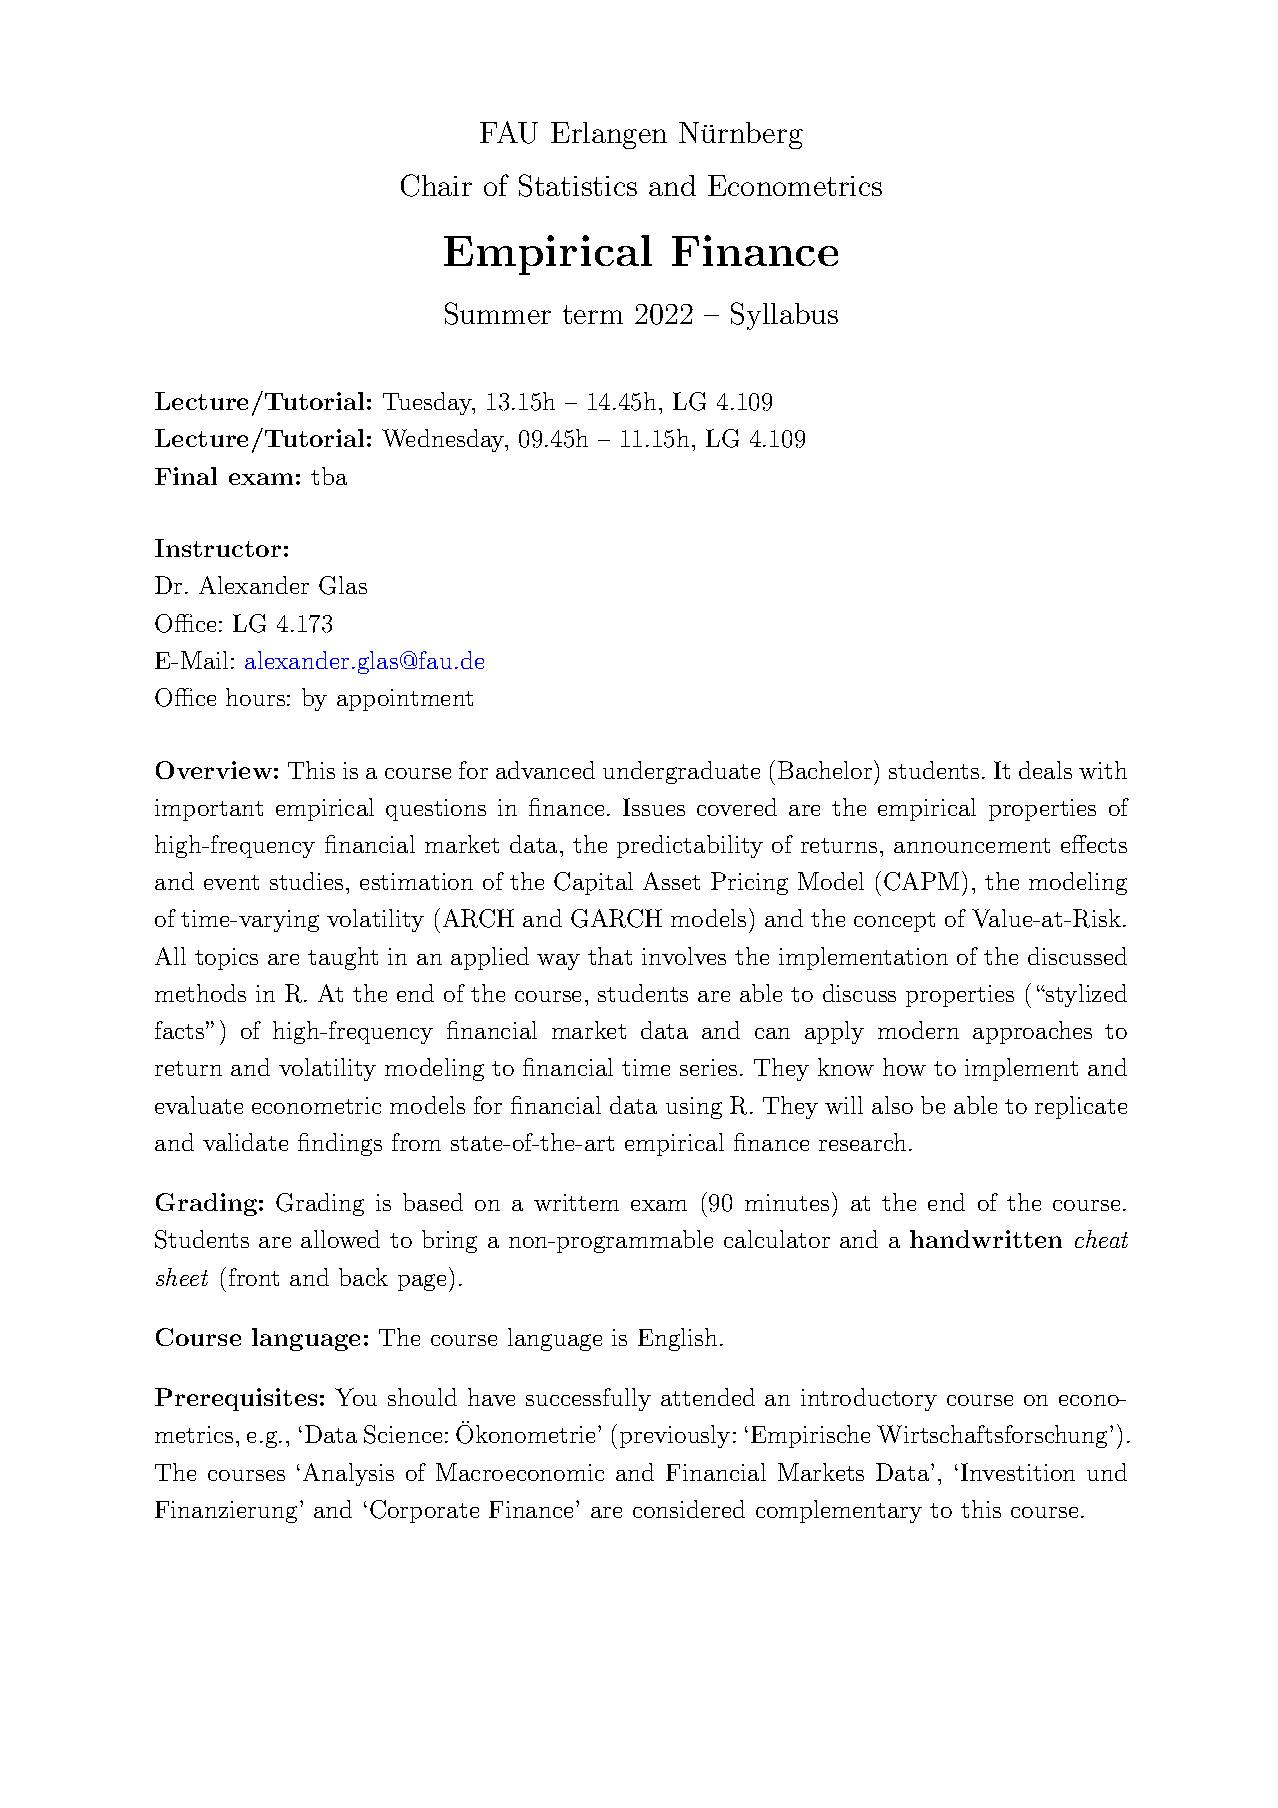 Image resolution: width=1278 pixels, height=1808 pixels. I want to click on Erlangen, so click(609, 135).
